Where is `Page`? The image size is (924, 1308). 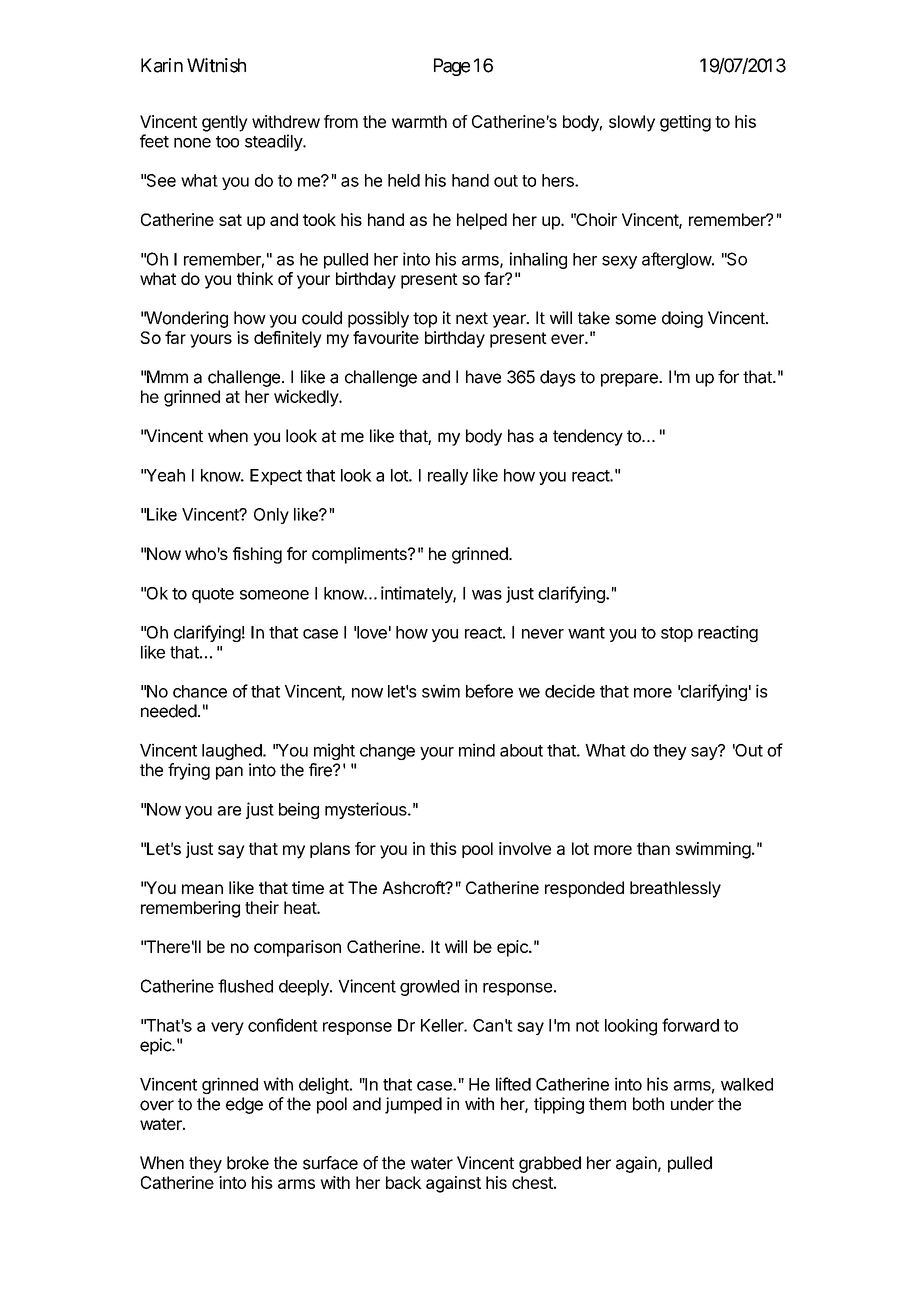 Page is located at coordinates (452, 67).
